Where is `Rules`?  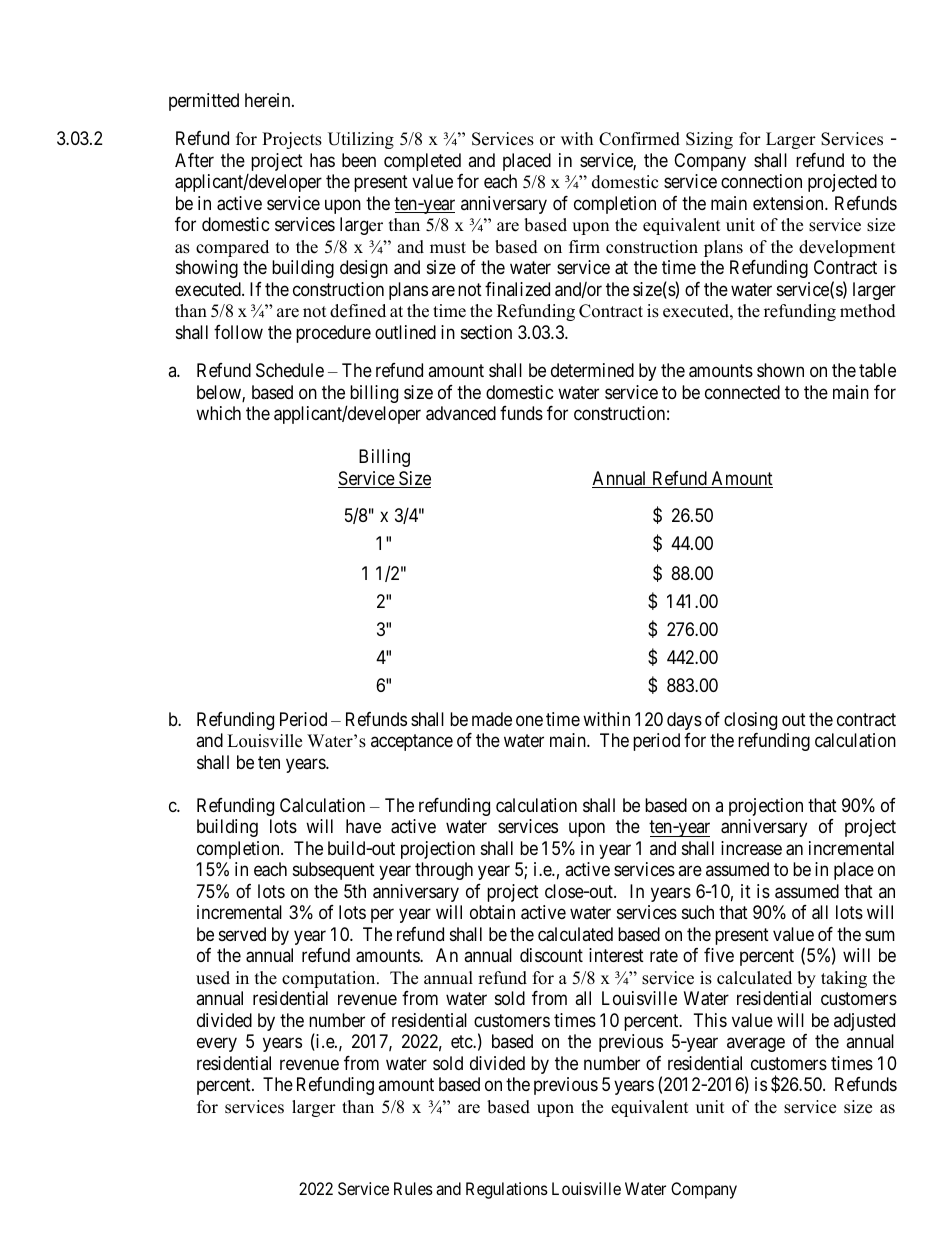 Rules is located at coordinates (413, 1188).
